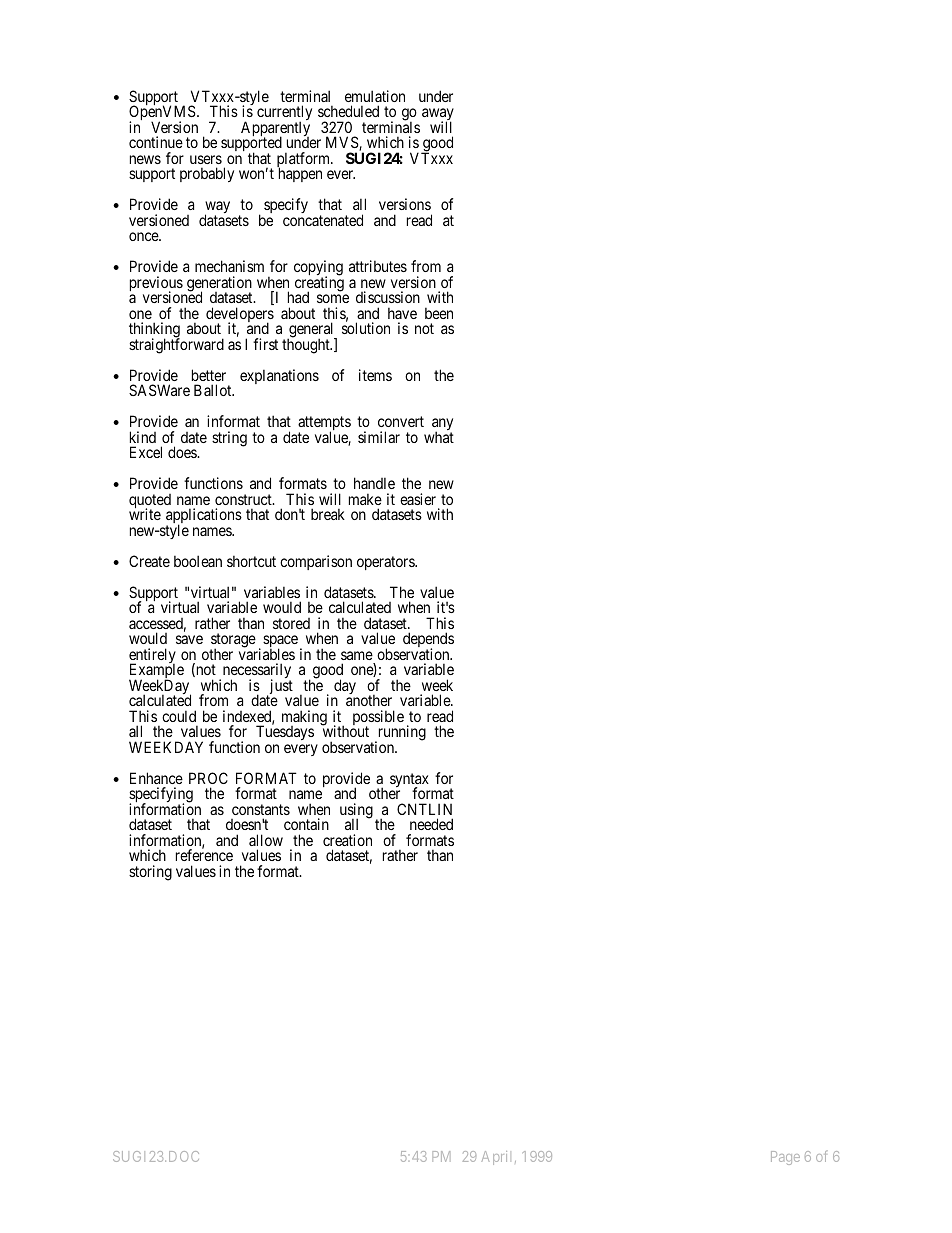 The height and width of the document is (1233, 952). What do you see at coordinates (418, 499) in the document?
I see `easier` at bounding box center [418, 499].
